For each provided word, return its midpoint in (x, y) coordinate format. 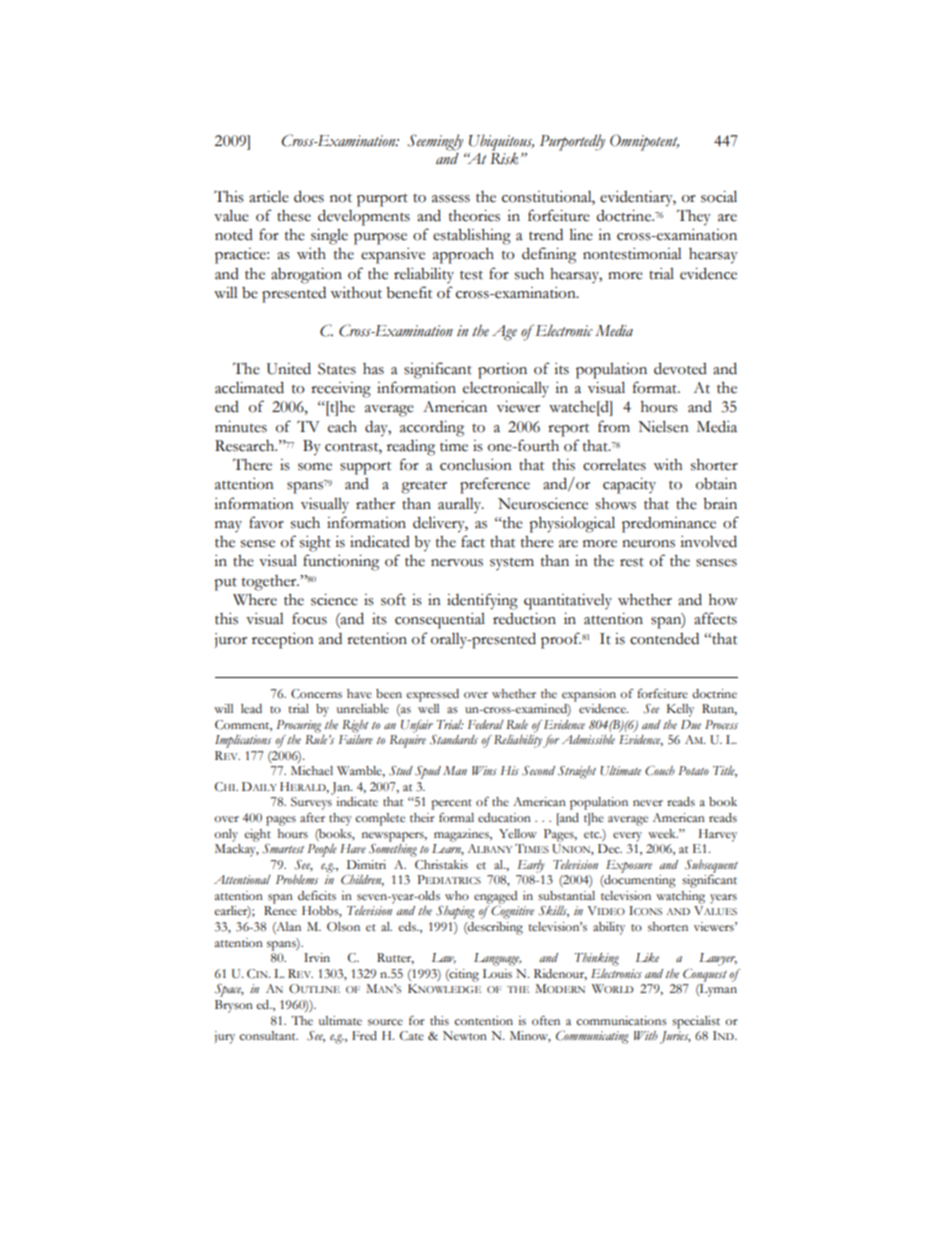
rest (632, 562)
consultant (268, 1036)
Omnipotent (644, 142)
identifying (482, 601)
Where (255, 600)
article (269, 197)
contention (483, 1021)
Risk (504, 158)
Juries (675, 1037)
